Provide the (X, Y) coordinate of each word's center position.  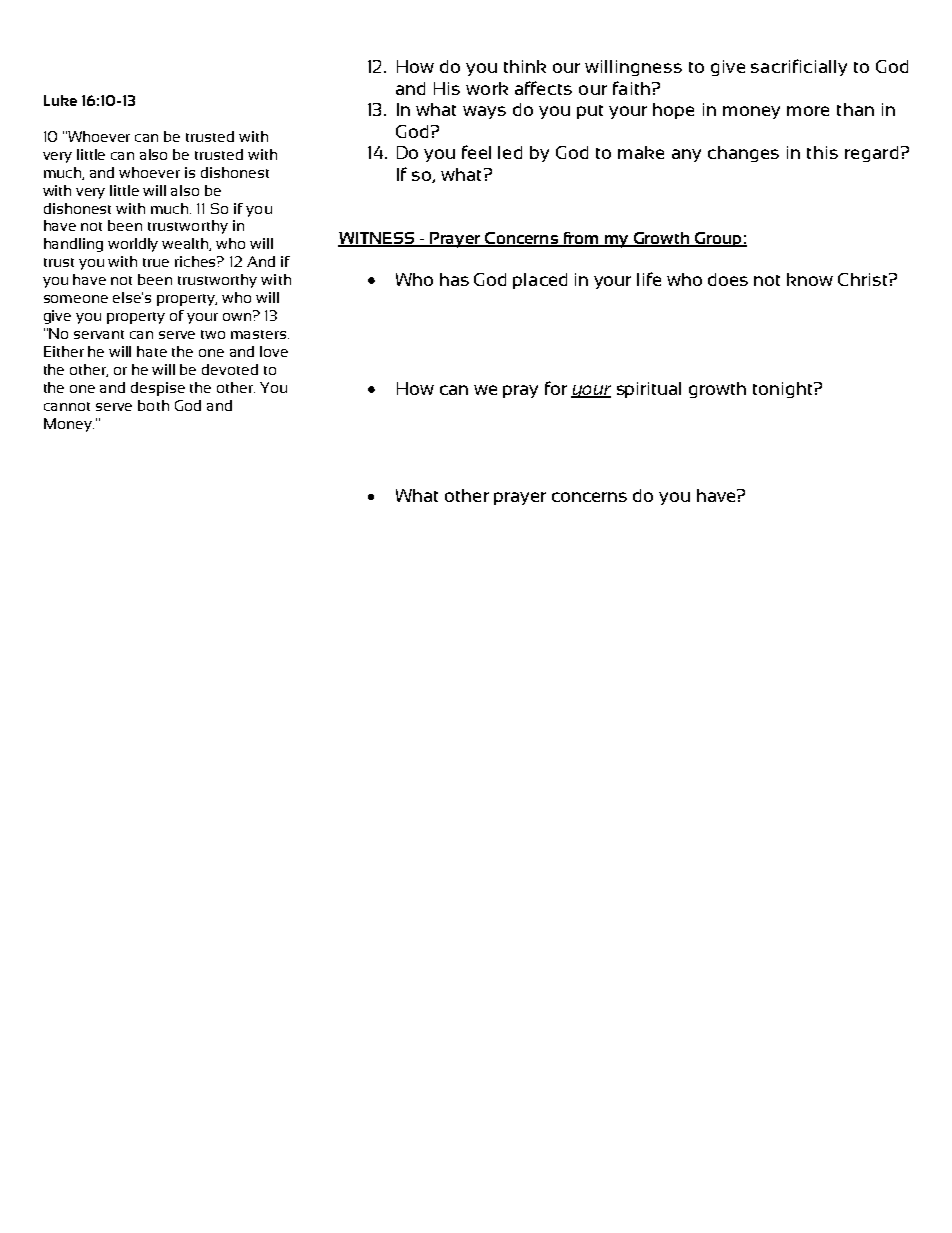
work (487, 88)
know (810, 279)
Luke (60, 100)
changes (743, 154)
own (237, 317)
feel (476, 152)
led (510, 152)
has (454, 279)
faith (631, 88)
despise (158, 389)
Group (718, 239)
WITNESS (377, 239)
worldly (133, 245)
